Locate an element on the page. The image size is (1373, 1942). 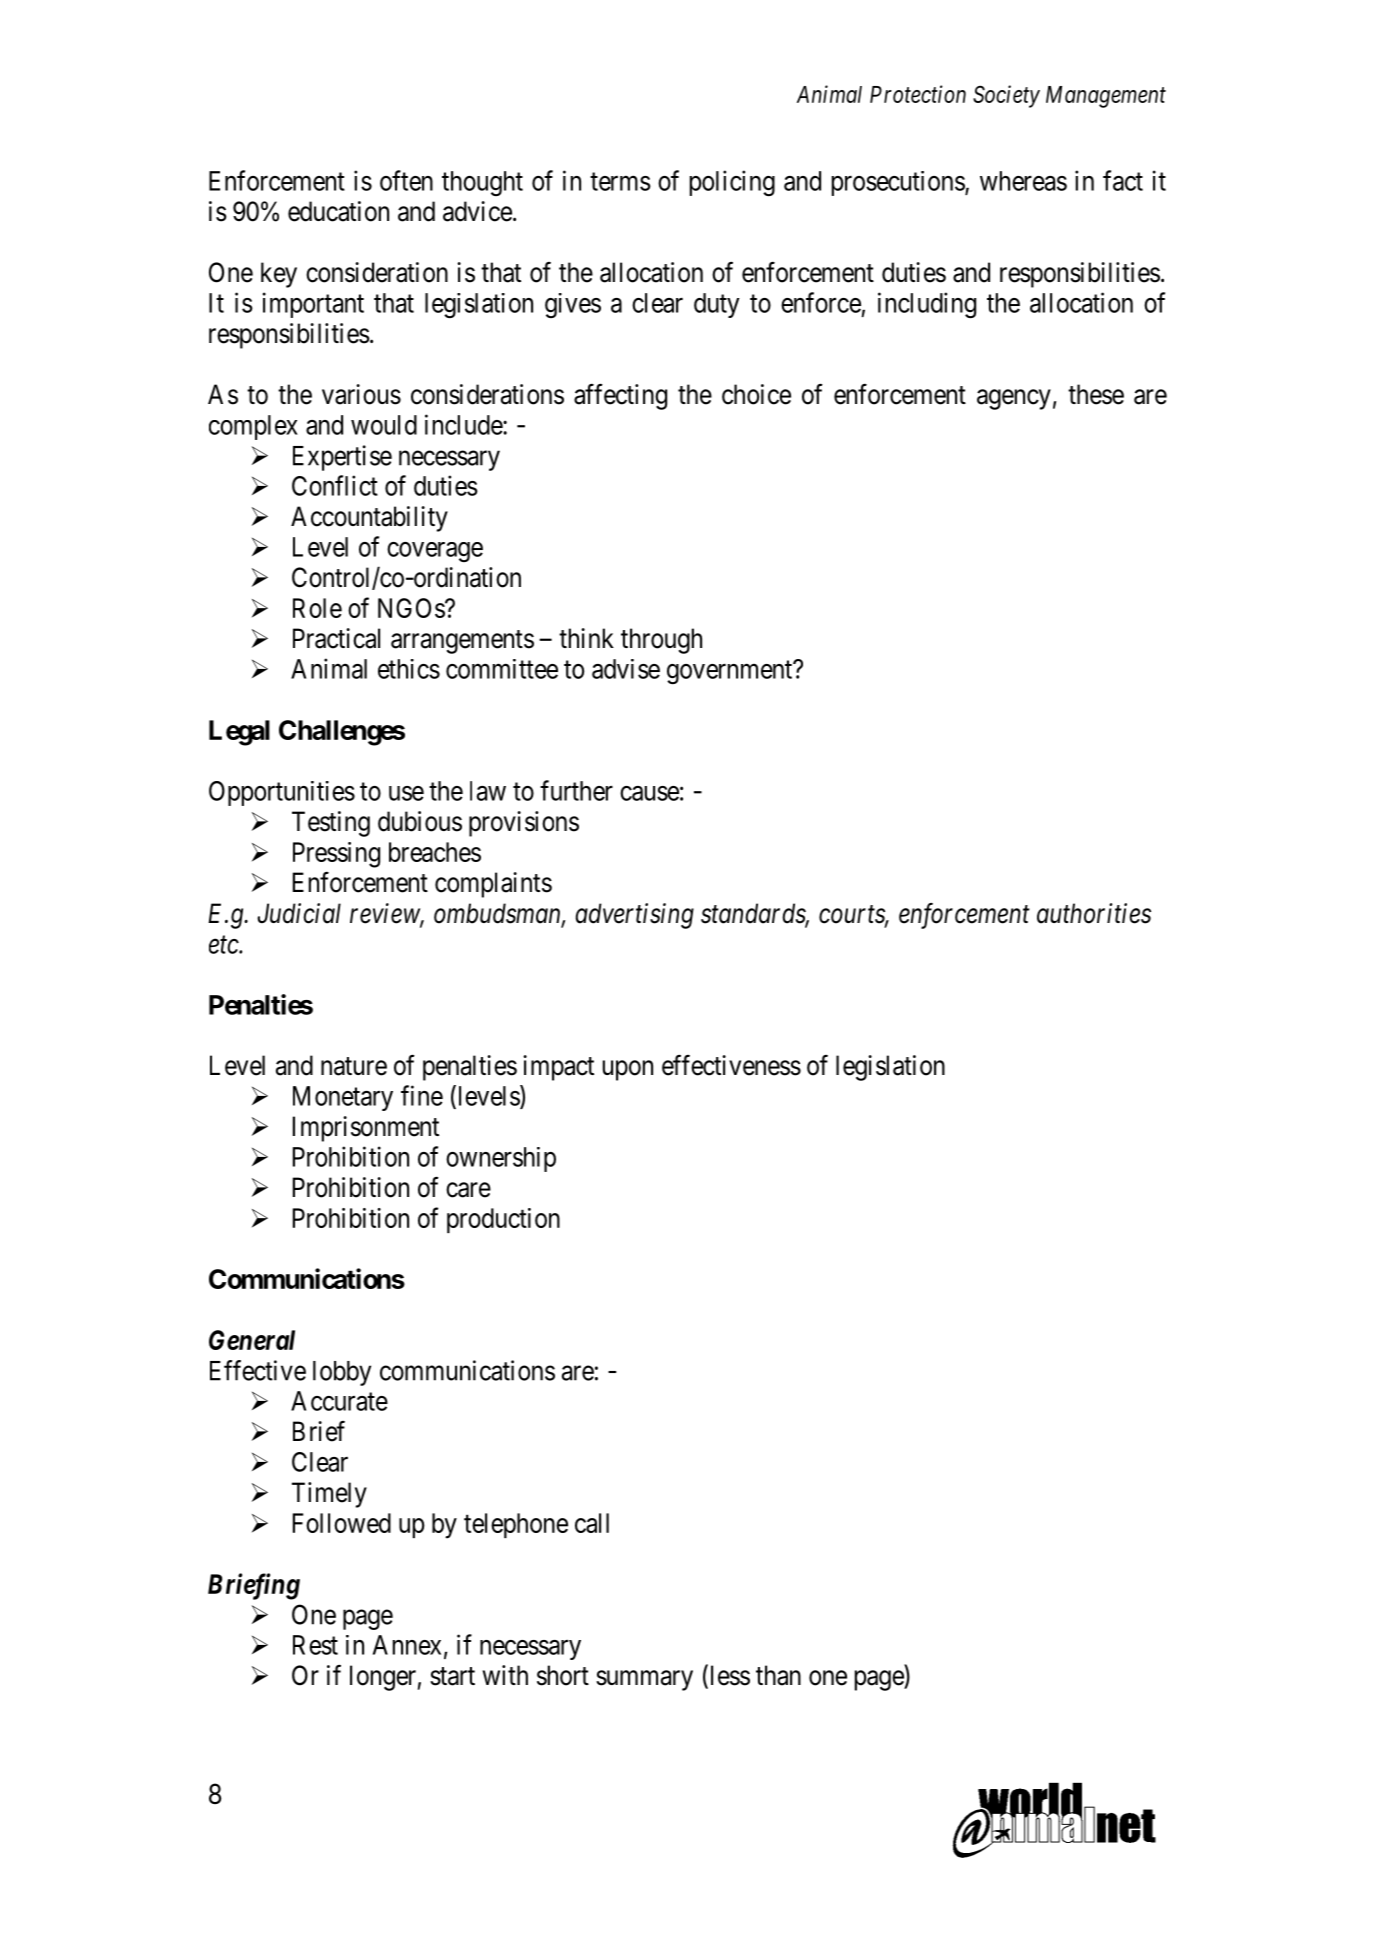
lobby is located at coordinates (342, 1373).
